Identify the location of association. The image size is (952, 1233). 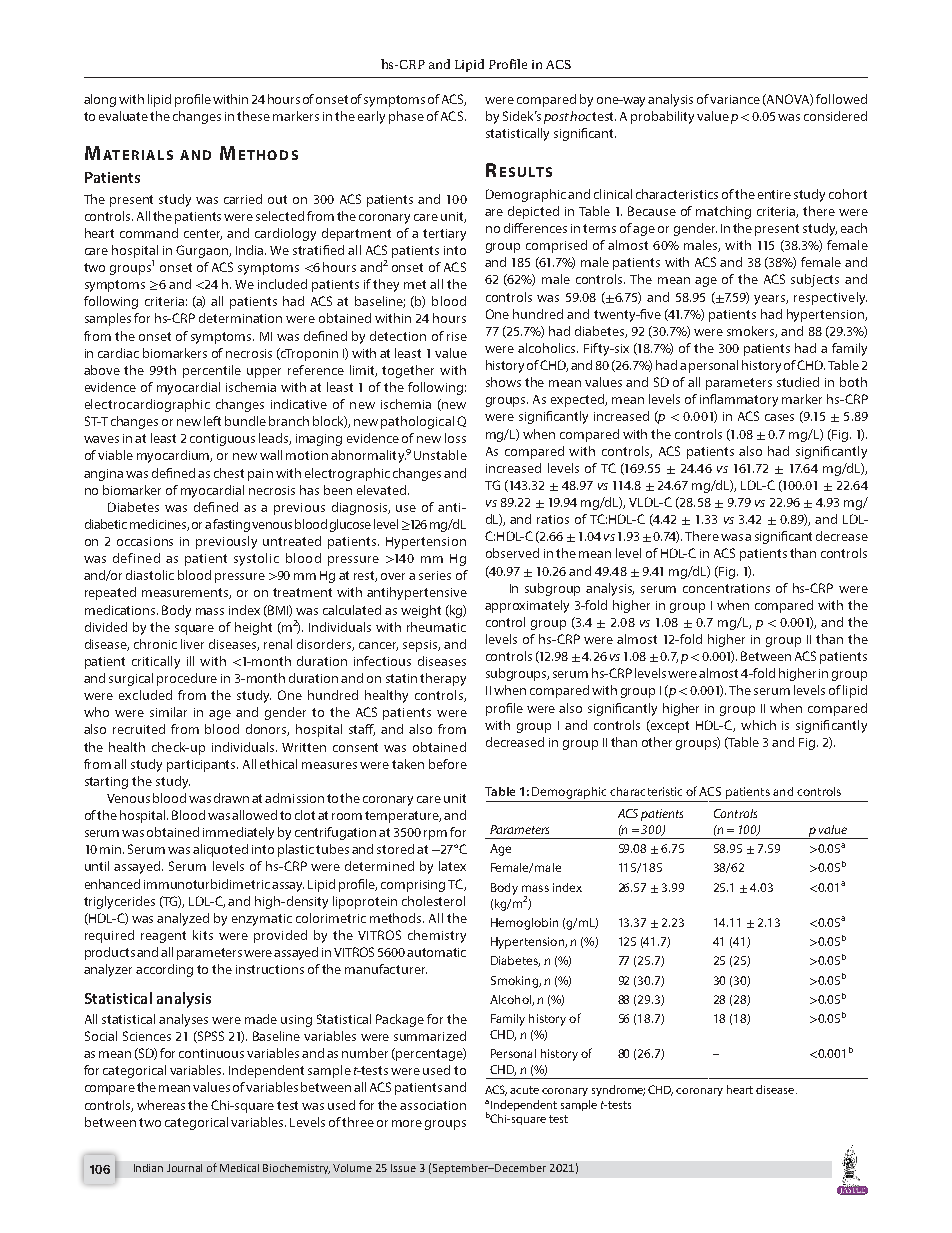
(433, 1105).
